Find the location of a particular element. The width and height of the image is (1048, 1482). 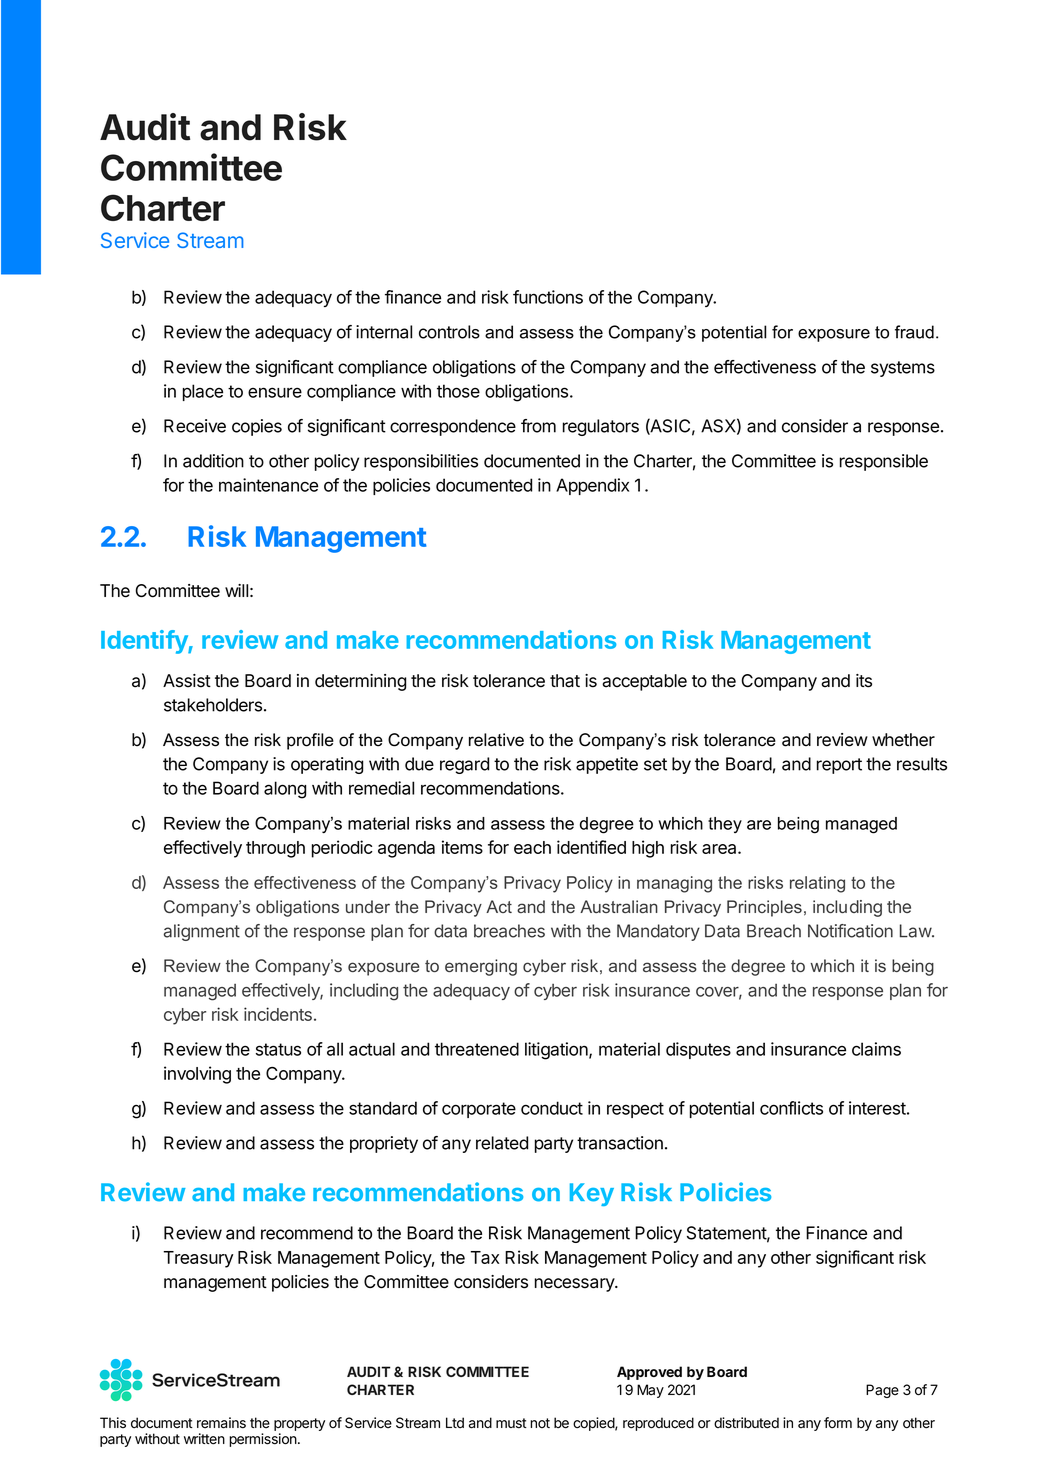

remains is located at coordinates (221, 1423).
